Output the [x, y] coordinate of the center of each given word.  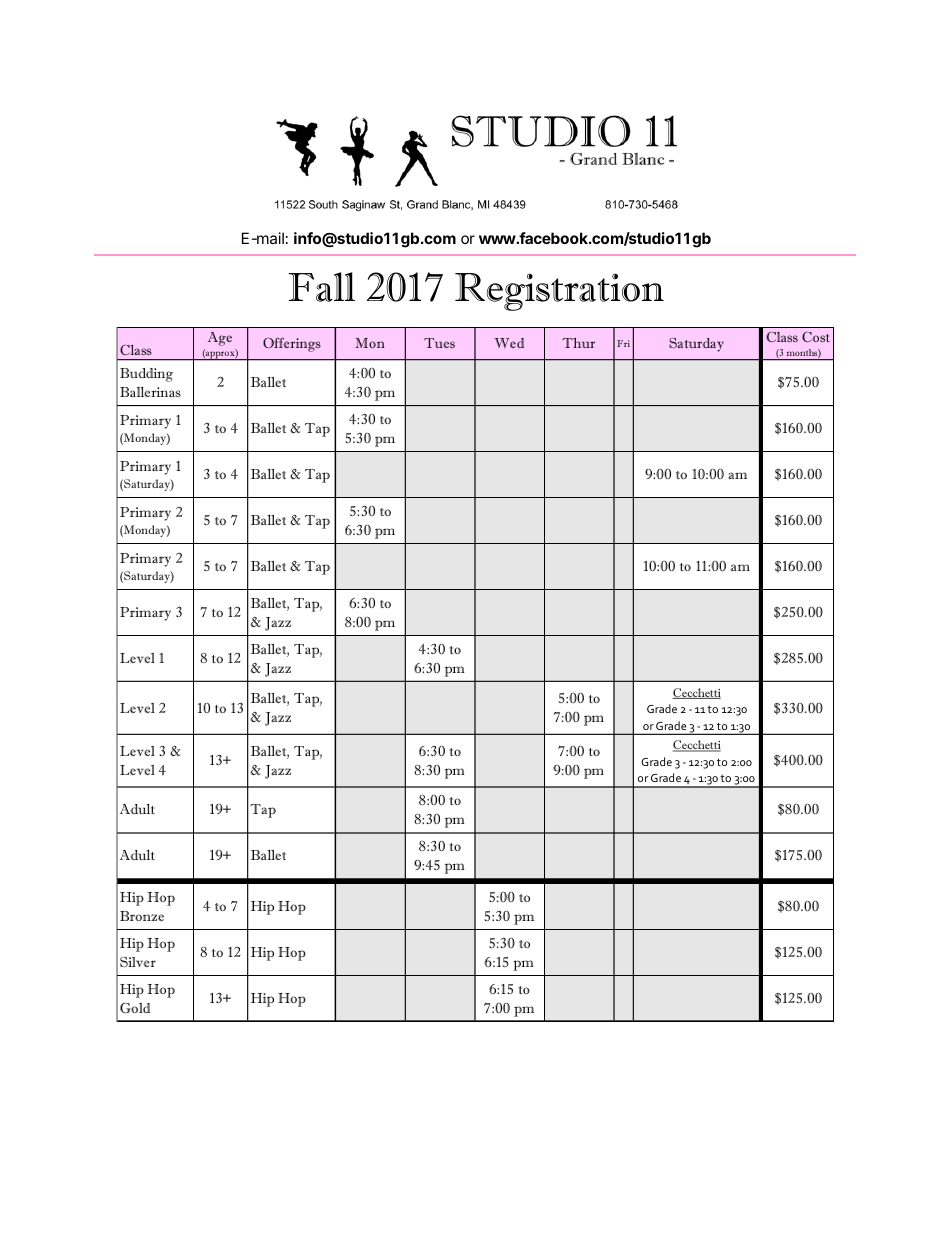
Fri [623, 343]
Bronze [142, 916]
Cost [816, 337]
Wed [509, 343]
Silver [138, 962]
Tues [439, 343]
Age [220, 339]
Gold [135, 1008]
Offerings [292, 345]
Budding [146, 375]
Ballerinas [150, 392]
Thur [578, 343]
